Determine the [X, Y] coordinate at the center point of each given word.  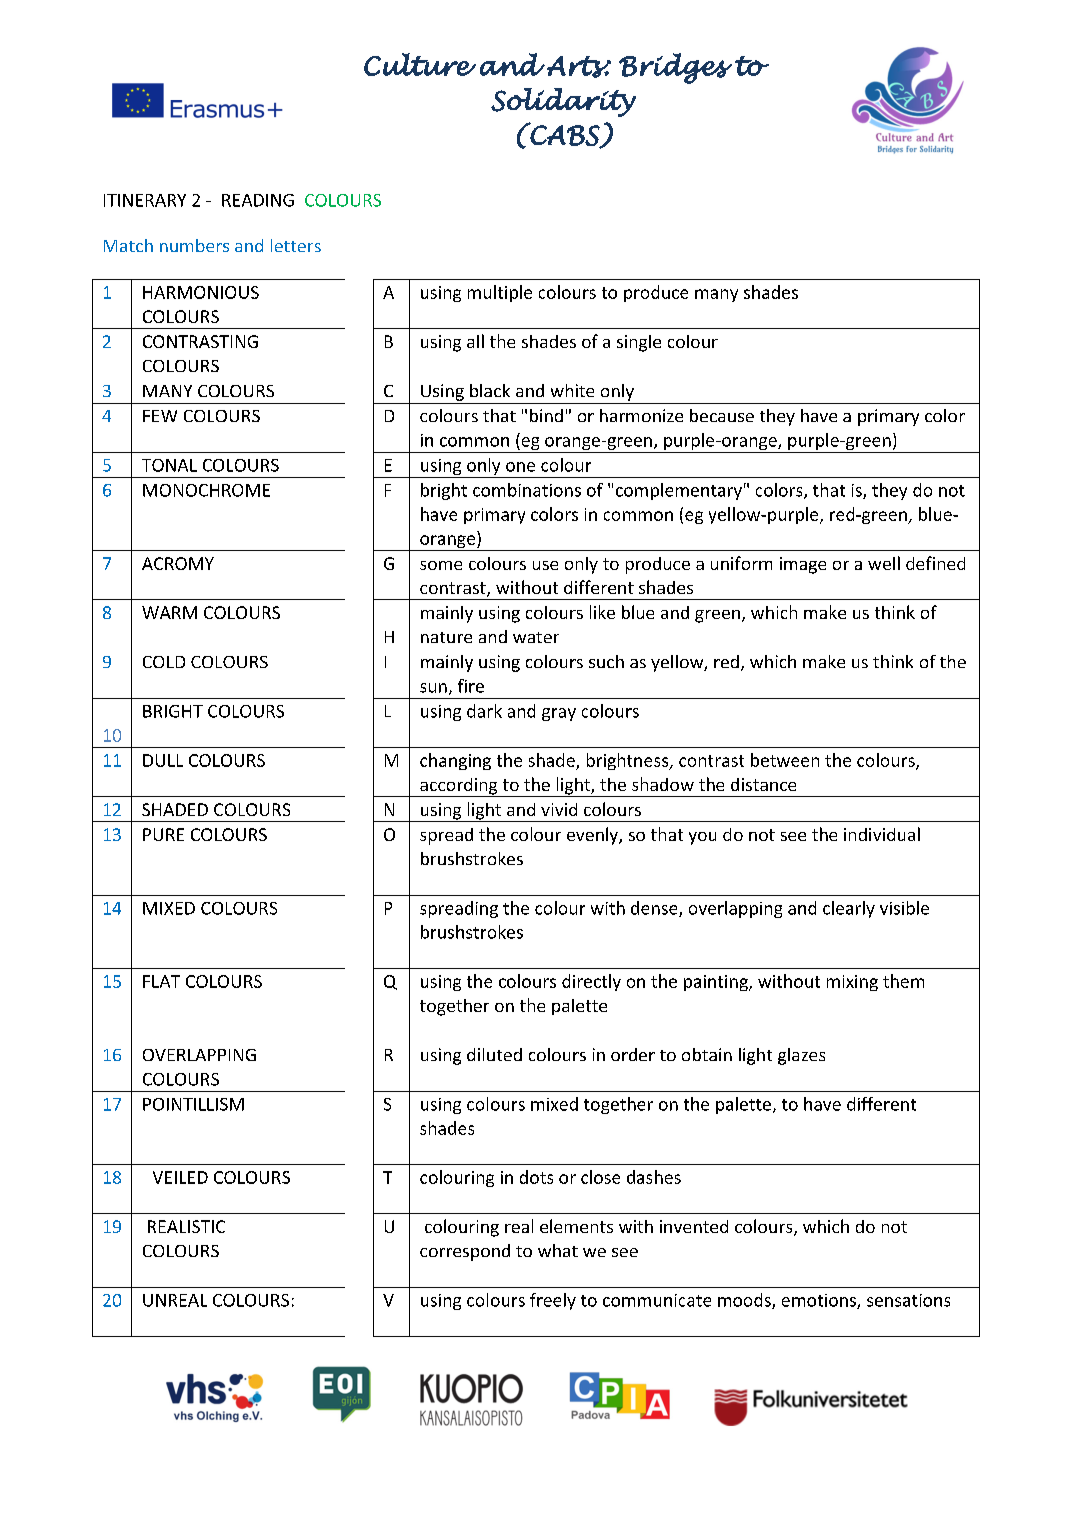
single [639, 343]
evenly [593, 836]
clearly [849, 909]
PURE [163, 834]
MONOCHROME [206, 490]
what [558, 1250]
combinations [527, 490]
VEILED [180, 1177]
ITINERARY [145, 200]
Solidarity [563, 102]
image [803, 565]
